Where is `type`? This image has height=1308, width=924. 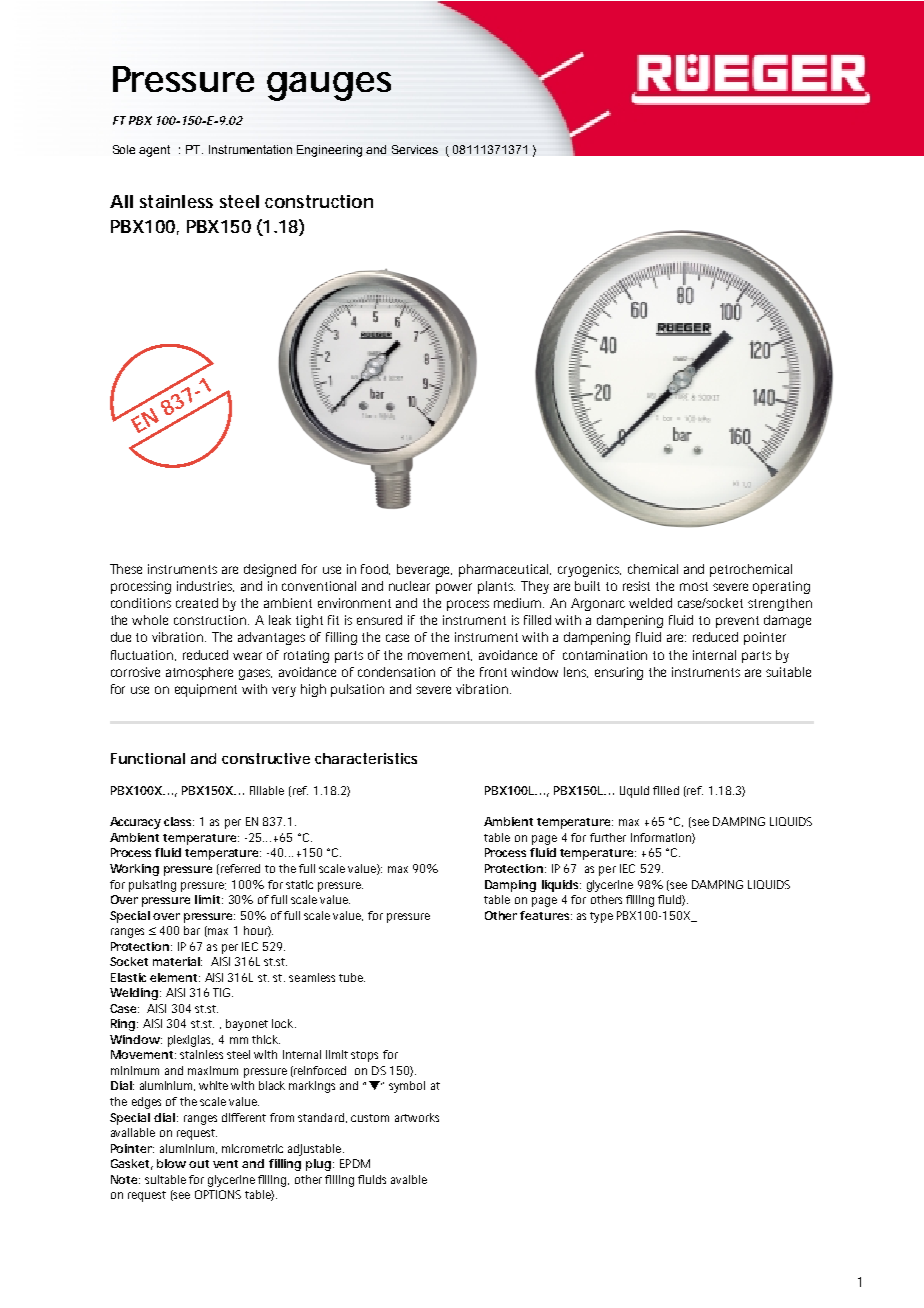
type is located at coordinates (601, 917).
